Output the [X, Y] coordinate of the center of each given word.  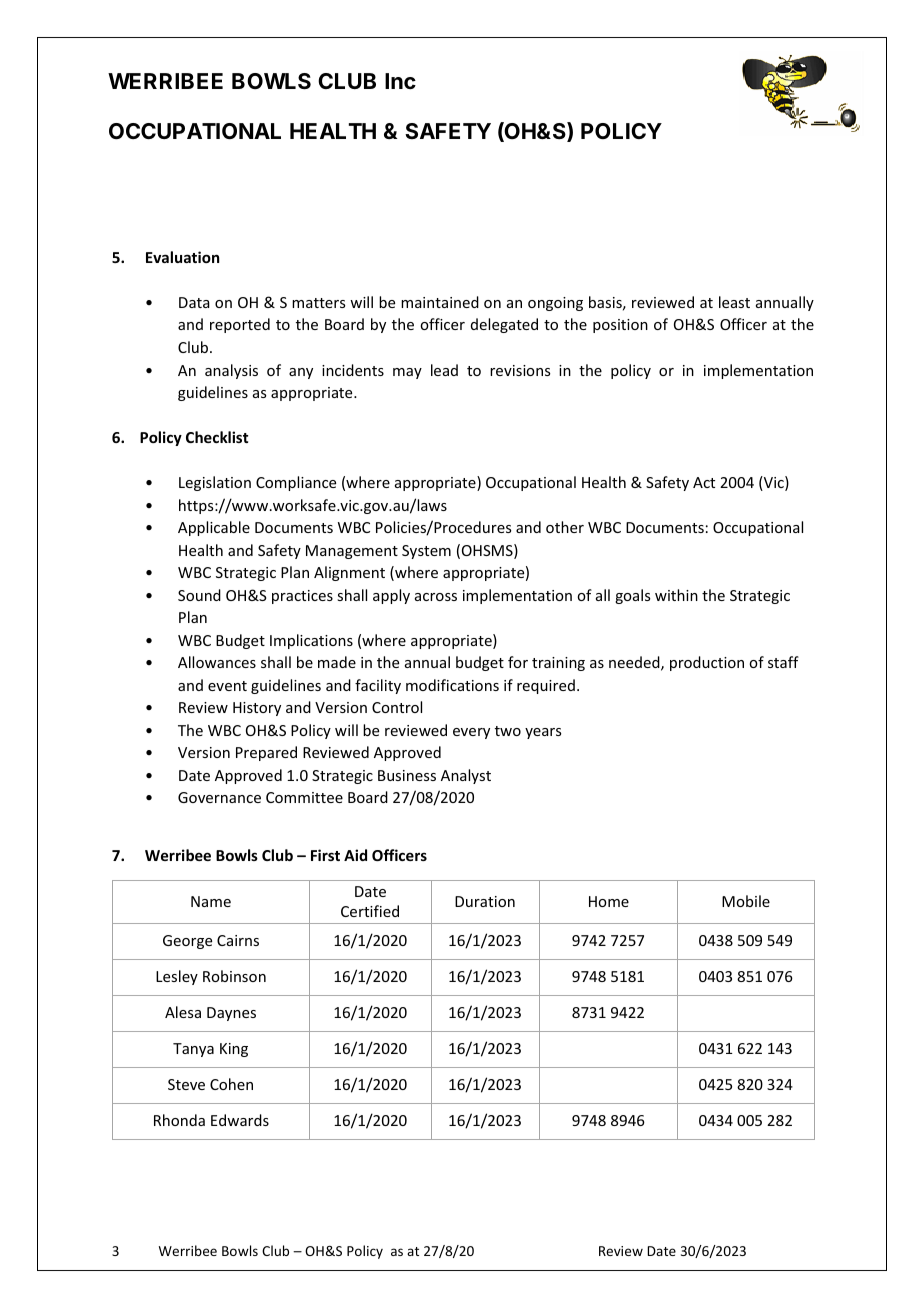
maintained [440, 302]
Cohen [231, 1084]
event [227, 686]
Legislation [215, 483]
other [565, 527]
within [676, 595]
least [734, 302]
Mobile [746, 901]
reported [240, 325]
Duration [485, 901]
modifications [452, 685]
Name [211, 901]
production [707, 663]
